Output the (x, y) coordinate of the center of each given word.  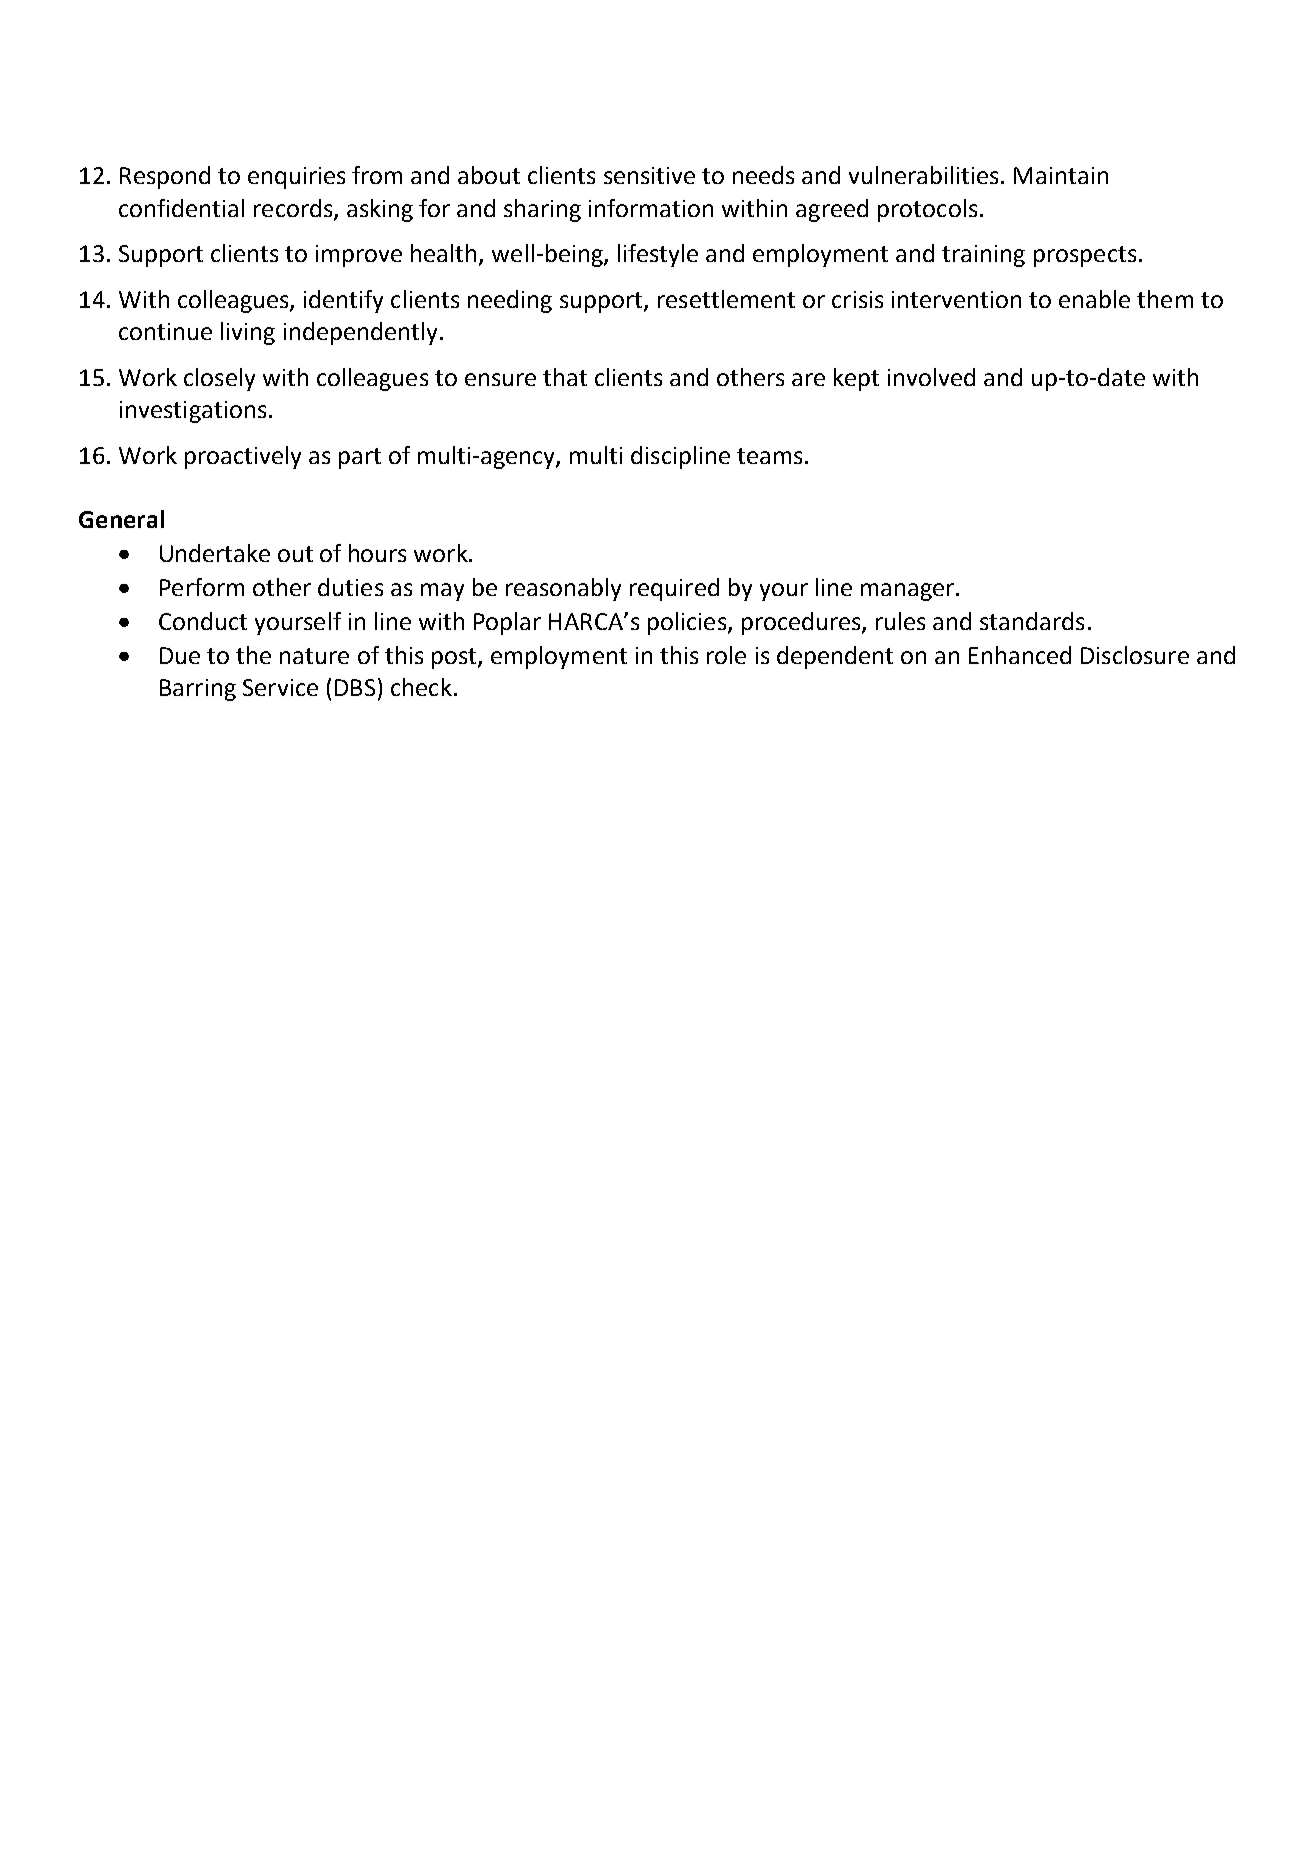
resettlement (726, 299)
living (248, 333)
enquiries (296, 178)
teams (769, 456)
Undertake (215, 553)
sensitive (649, 175)
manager (907, 592)
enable (1094, 299)
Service (280, 687)
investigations (193, 412)
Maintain (1061, 175)
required (674, 589)
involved (931, 377)
